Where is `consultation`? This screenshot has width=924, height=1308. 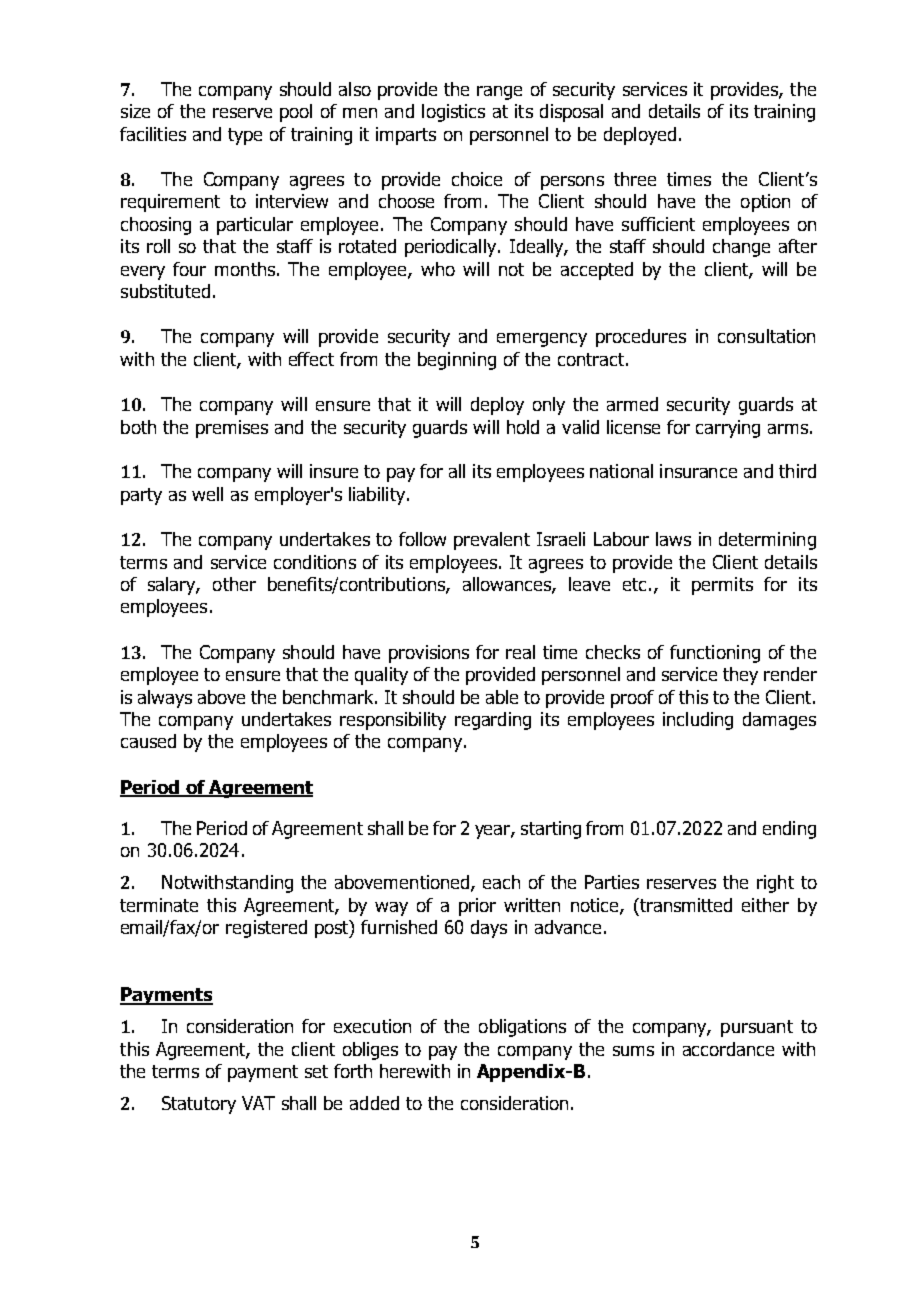
consultation is located at coordinates (766, 336).
